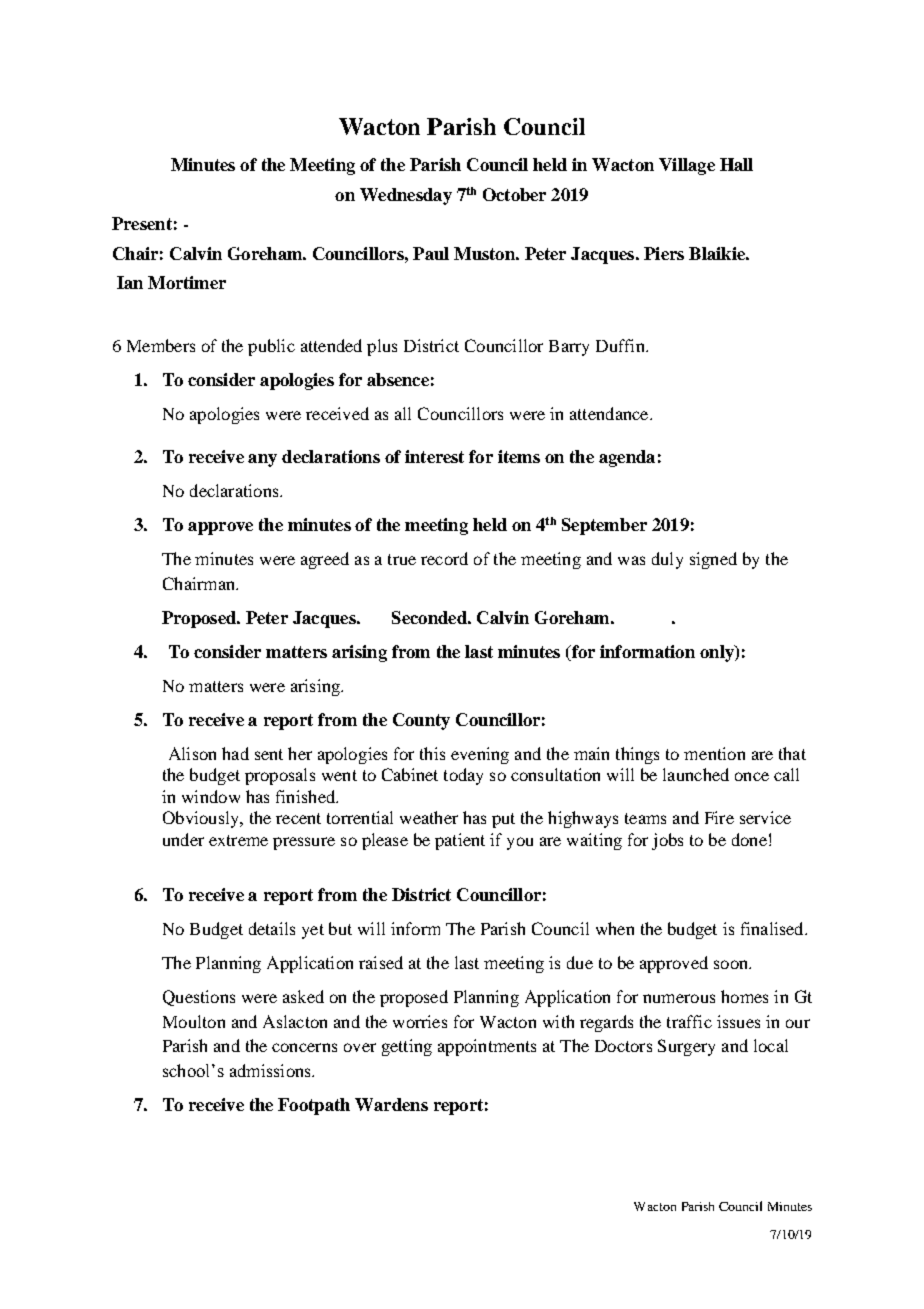 Image resolution: width=924 pixels, height=1309 pixels. Describe the element at coordinates (271, 1070) in the document. I see `admissions` at that location.
